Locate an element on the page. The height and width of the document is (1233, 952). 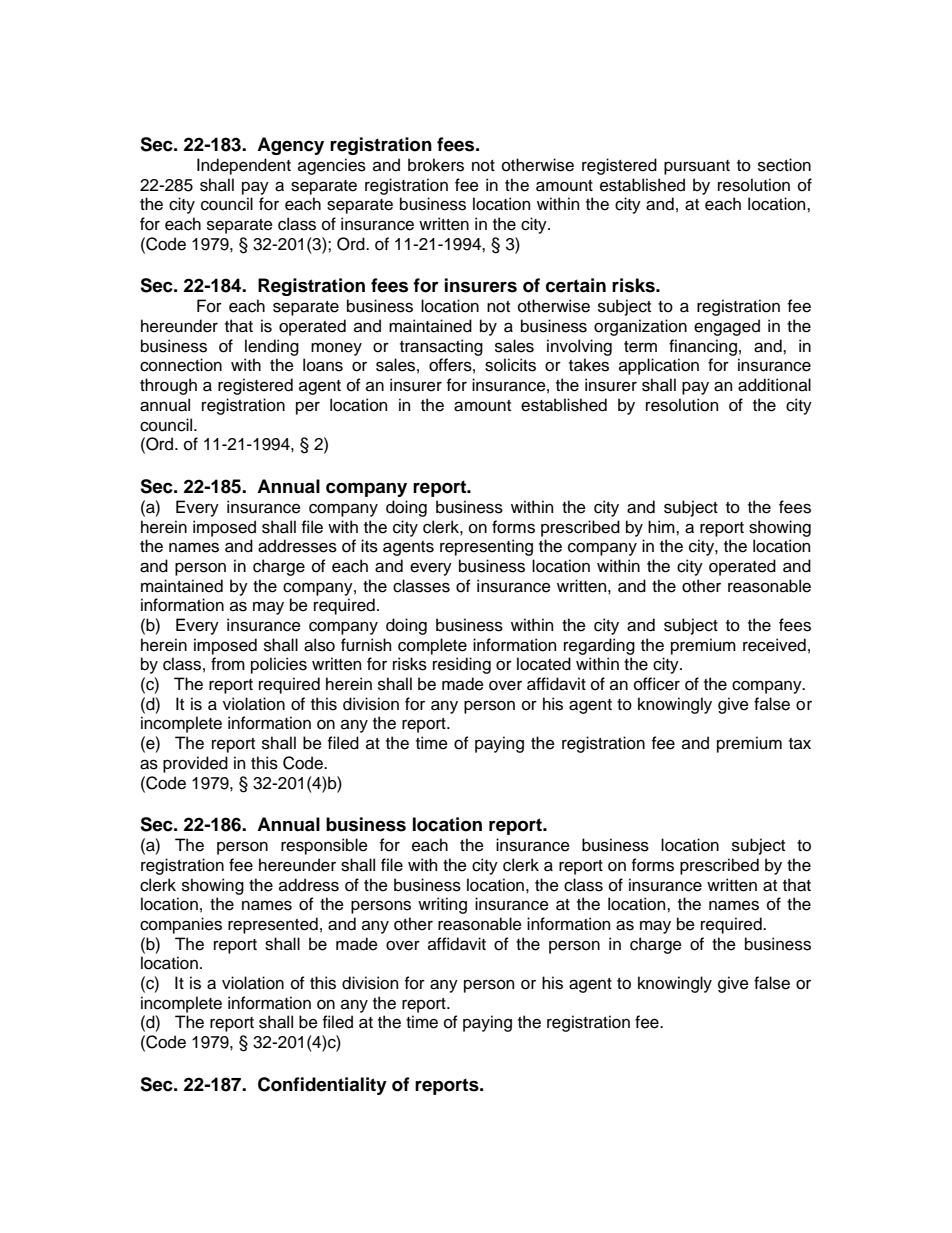
Independent is located at coordinates (244, 166).
